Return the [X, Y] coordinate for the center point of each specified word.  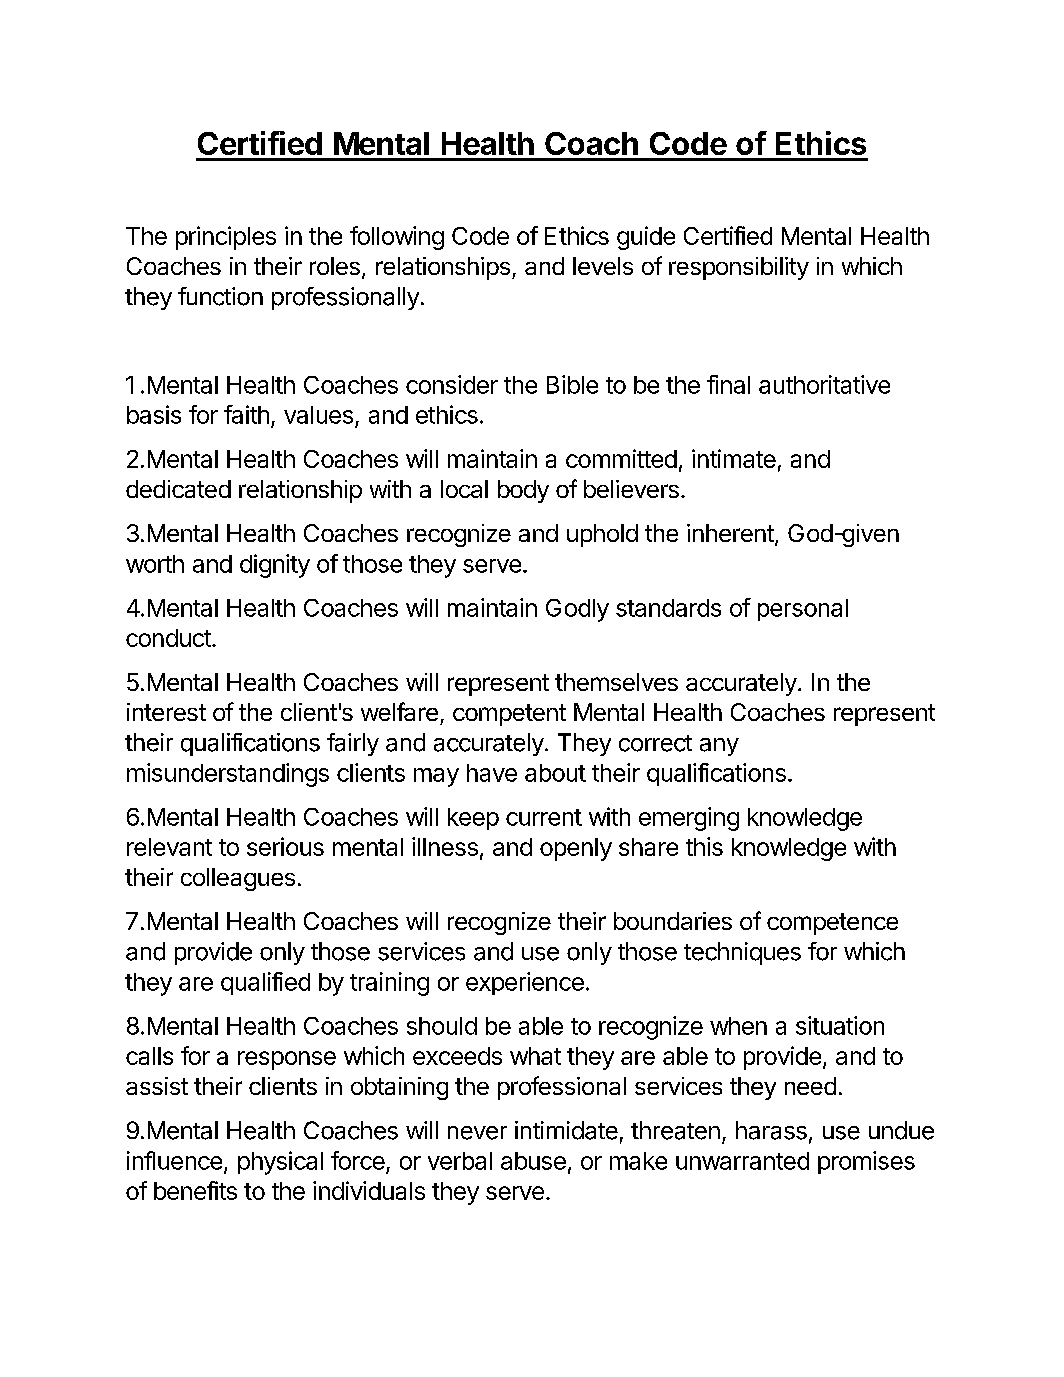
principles [226, 238]
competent [509, 715]
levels [603, 266]
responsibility [739, 268]
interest [166, 712]
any [719, 747]
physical [280, 1163]
